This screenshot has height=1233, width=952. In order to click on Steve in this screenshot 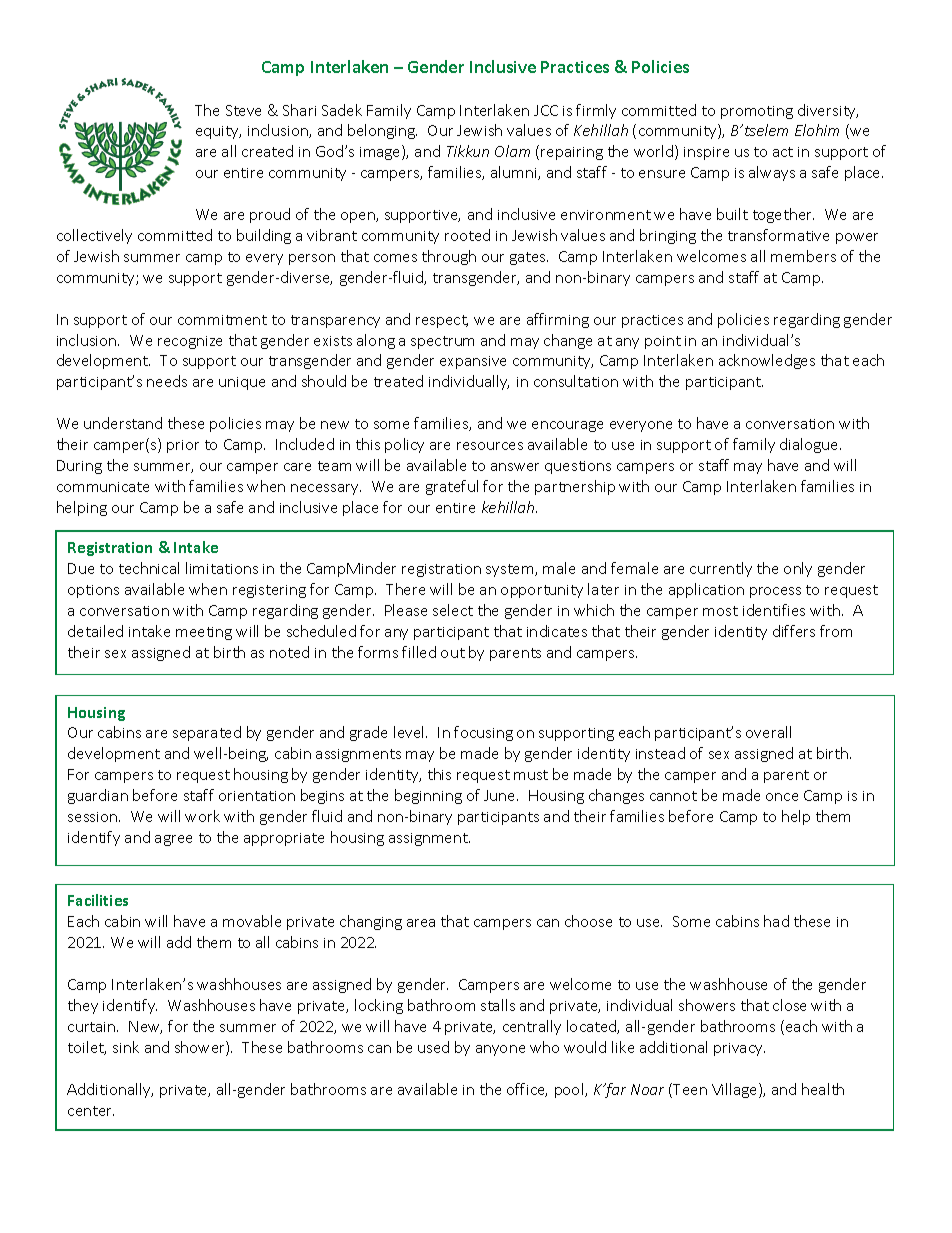, I will do `click(243, 110)`.
